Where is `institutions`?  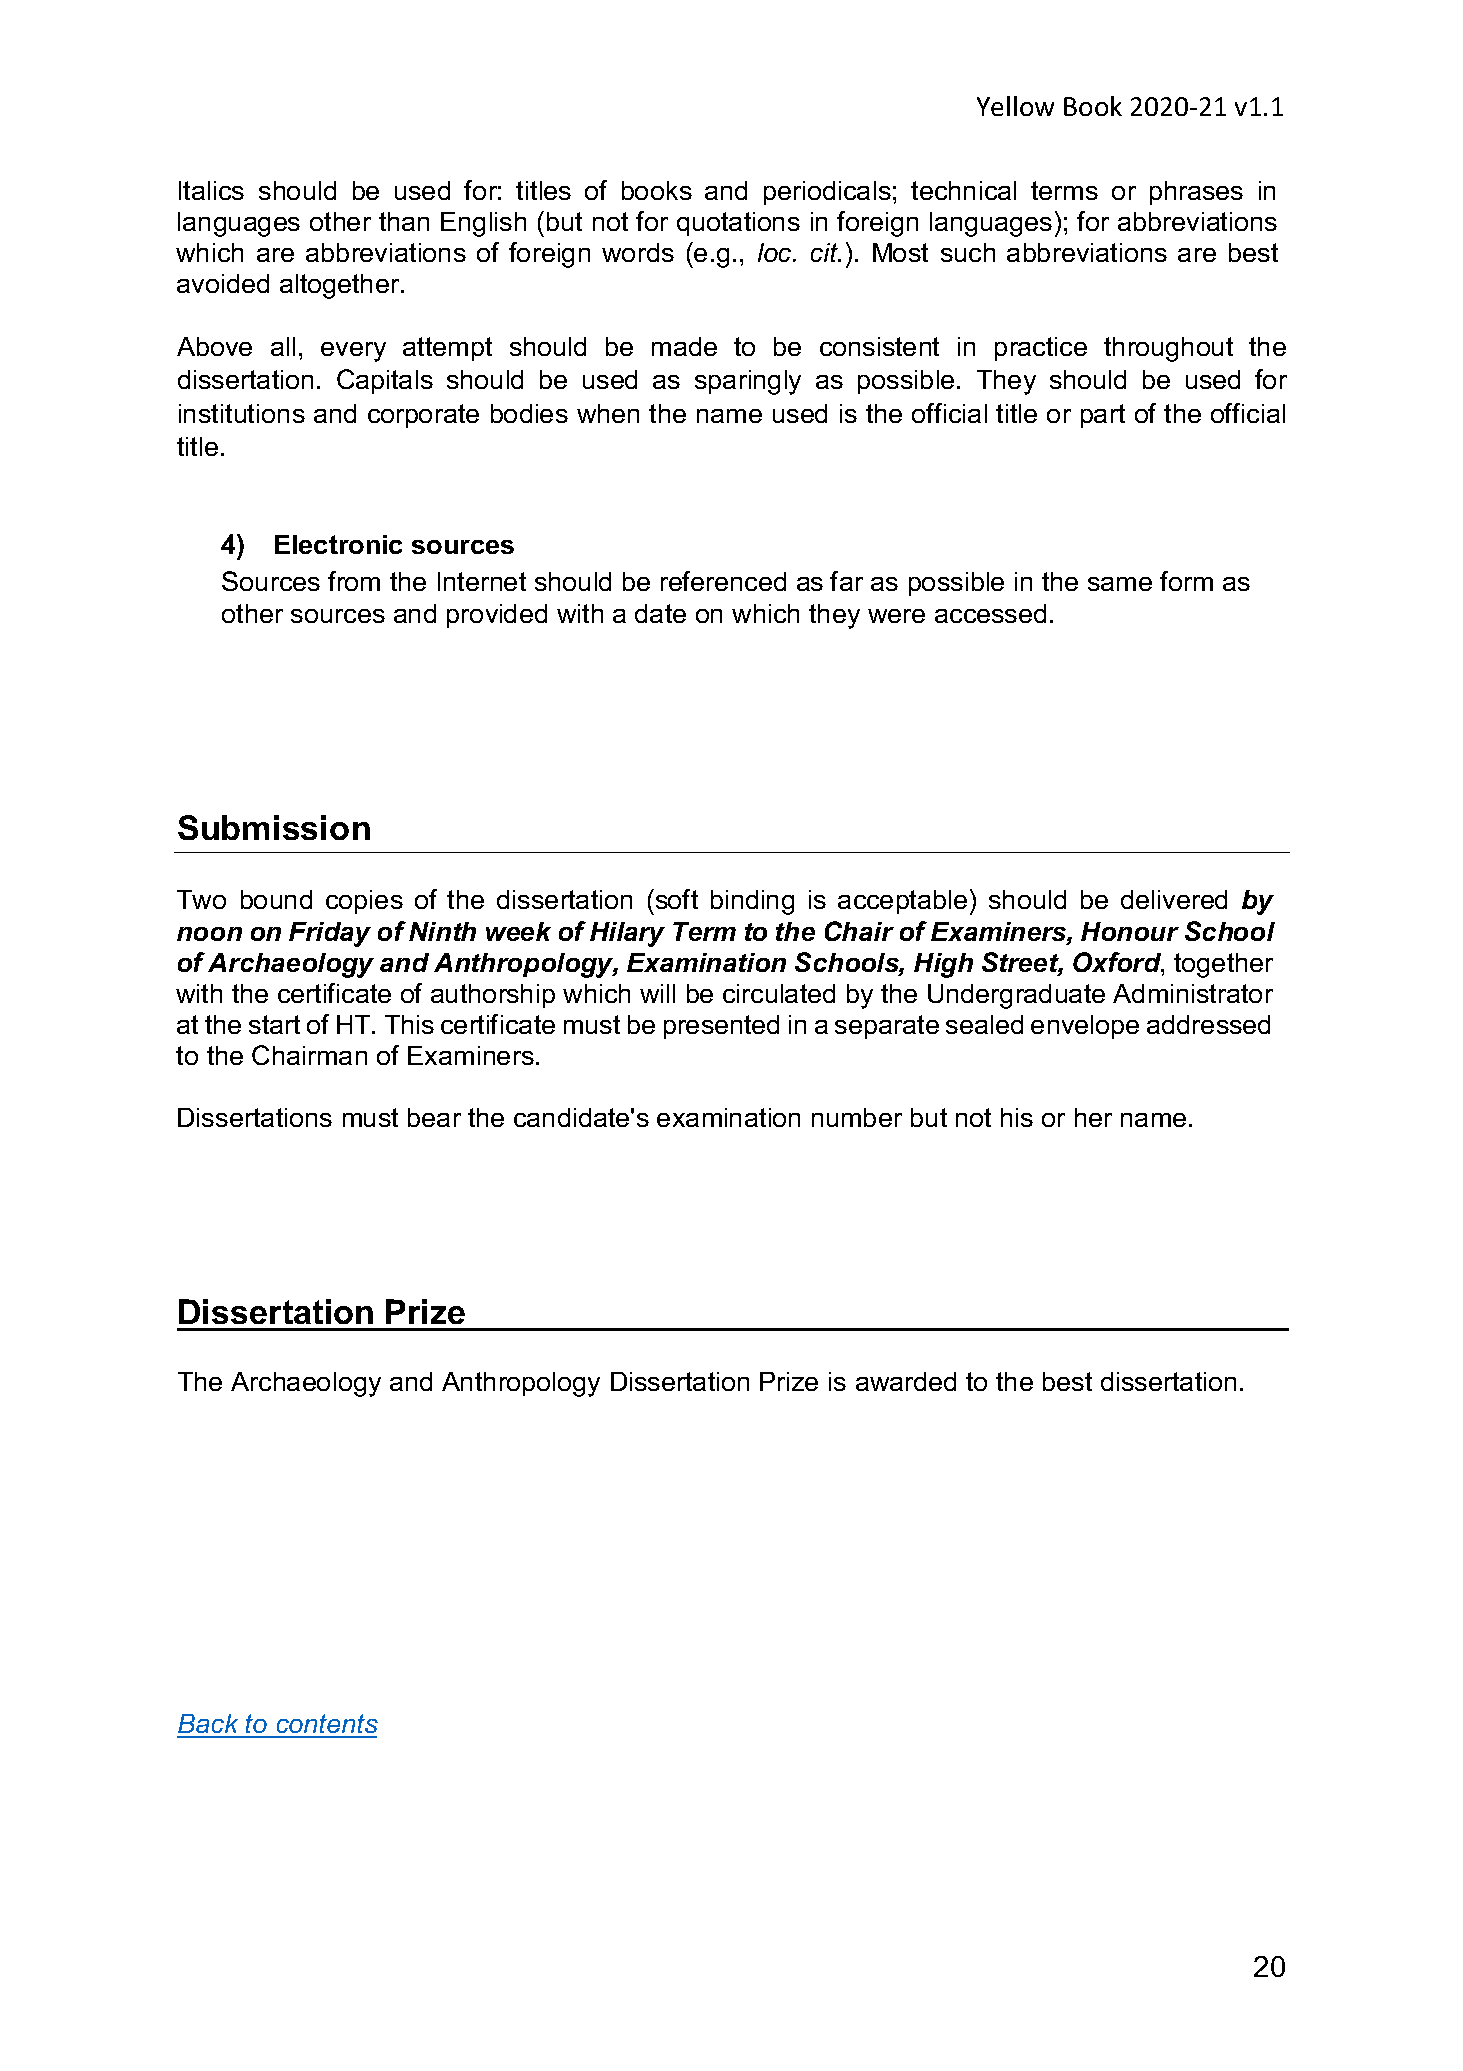
institutions is located at coordinates (242, 413).
